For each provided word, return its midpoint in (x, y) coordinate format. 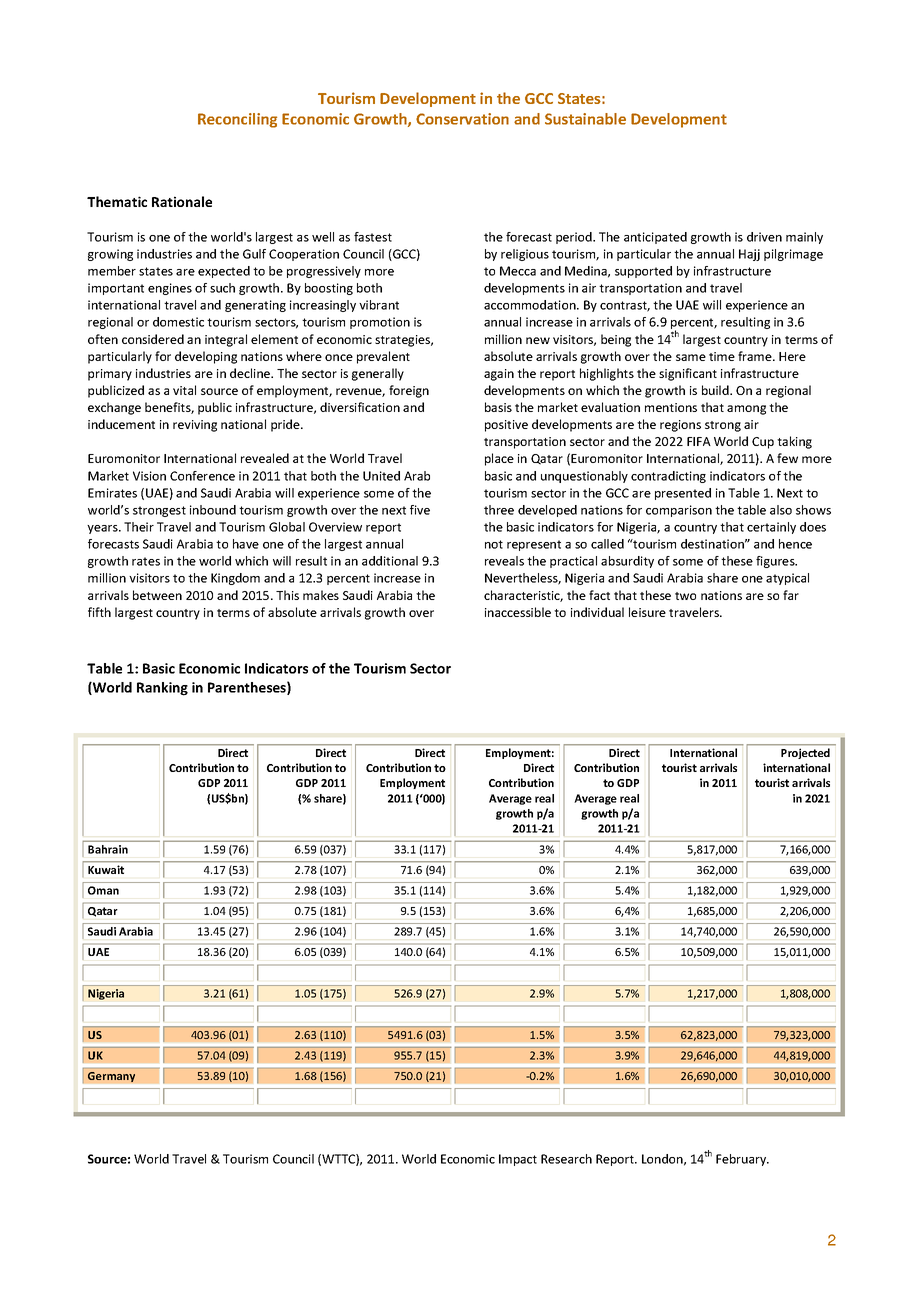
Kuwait (106, 869)
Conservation (462, 119)
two (685, 596)
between (157, 595)
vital (184, 390)
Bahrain (108, 849)
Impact (518, 1160)
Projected (805, 753)
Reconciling (237, 120)
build (716, 390)
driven (764, 237)
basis (498, 407)
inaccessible (518, 612)
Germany (111, 1077)
